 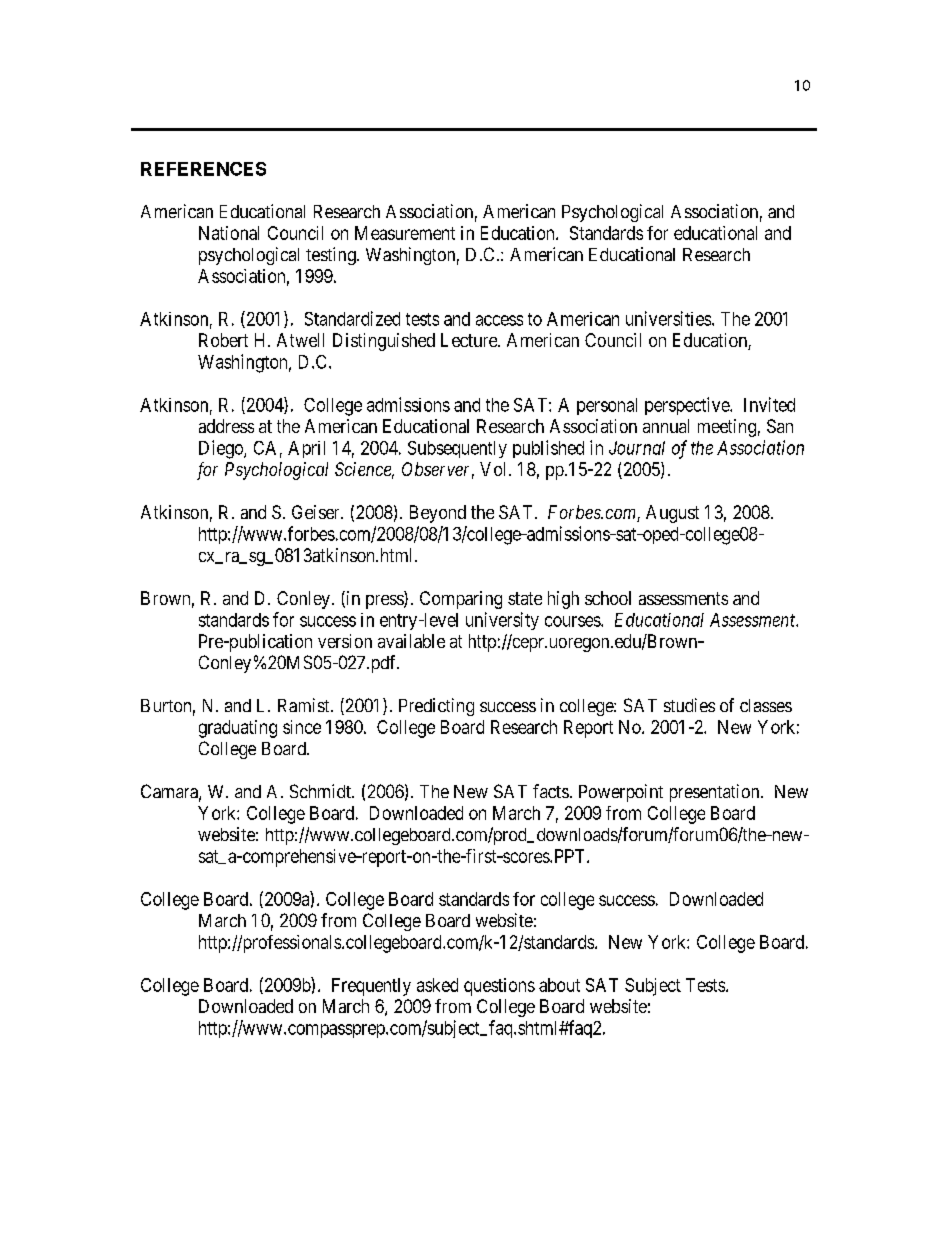 I want to click on university, so click(x=502, y=621).
